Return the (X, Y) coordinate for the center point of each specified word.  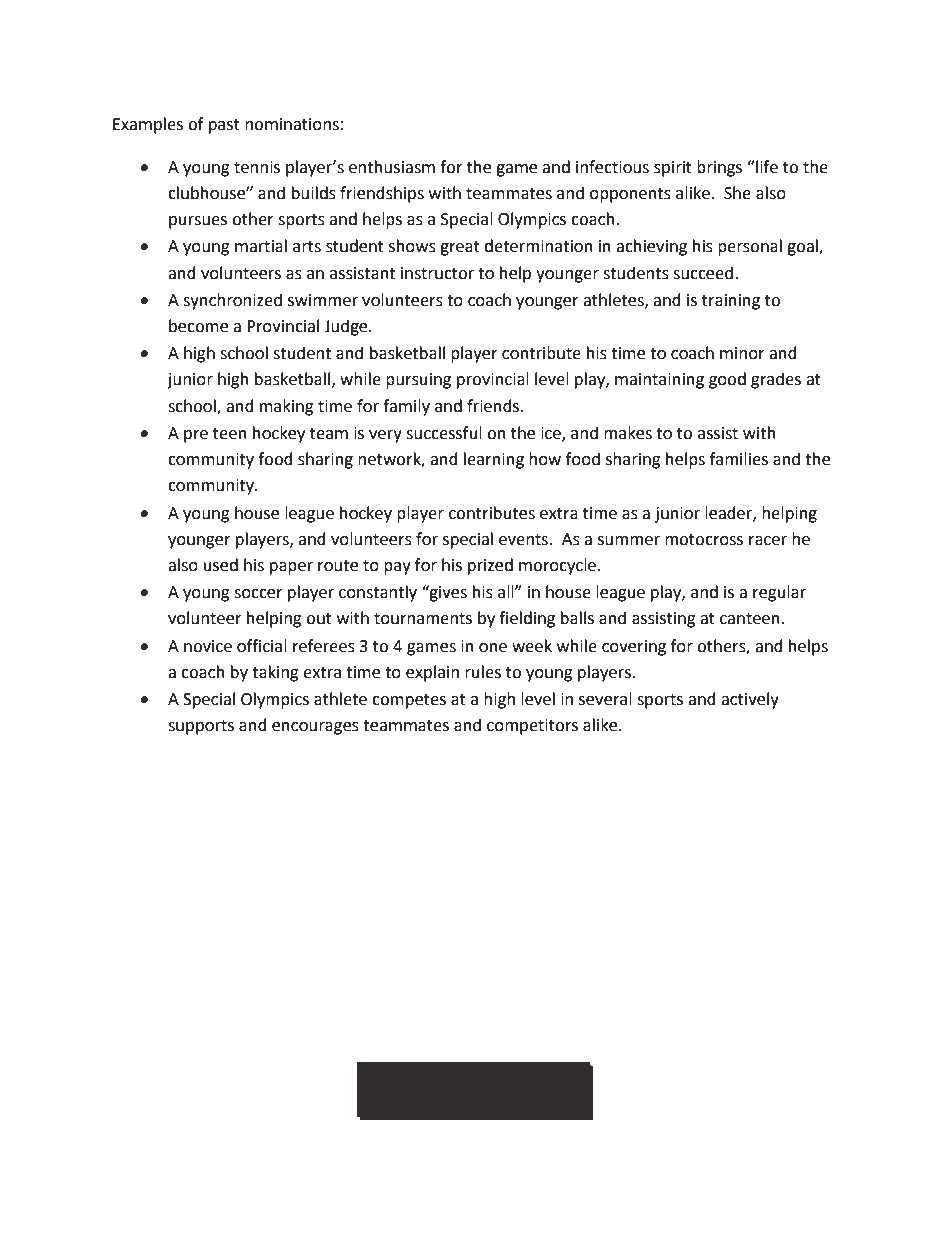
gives (447, 593)
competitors (532, 727)
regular (779, 593)
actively (750, 700)
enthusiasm (392, 167)
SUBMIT (474, 1088)
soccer (258, 594)
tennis (257, 167)
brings (719, 168)
